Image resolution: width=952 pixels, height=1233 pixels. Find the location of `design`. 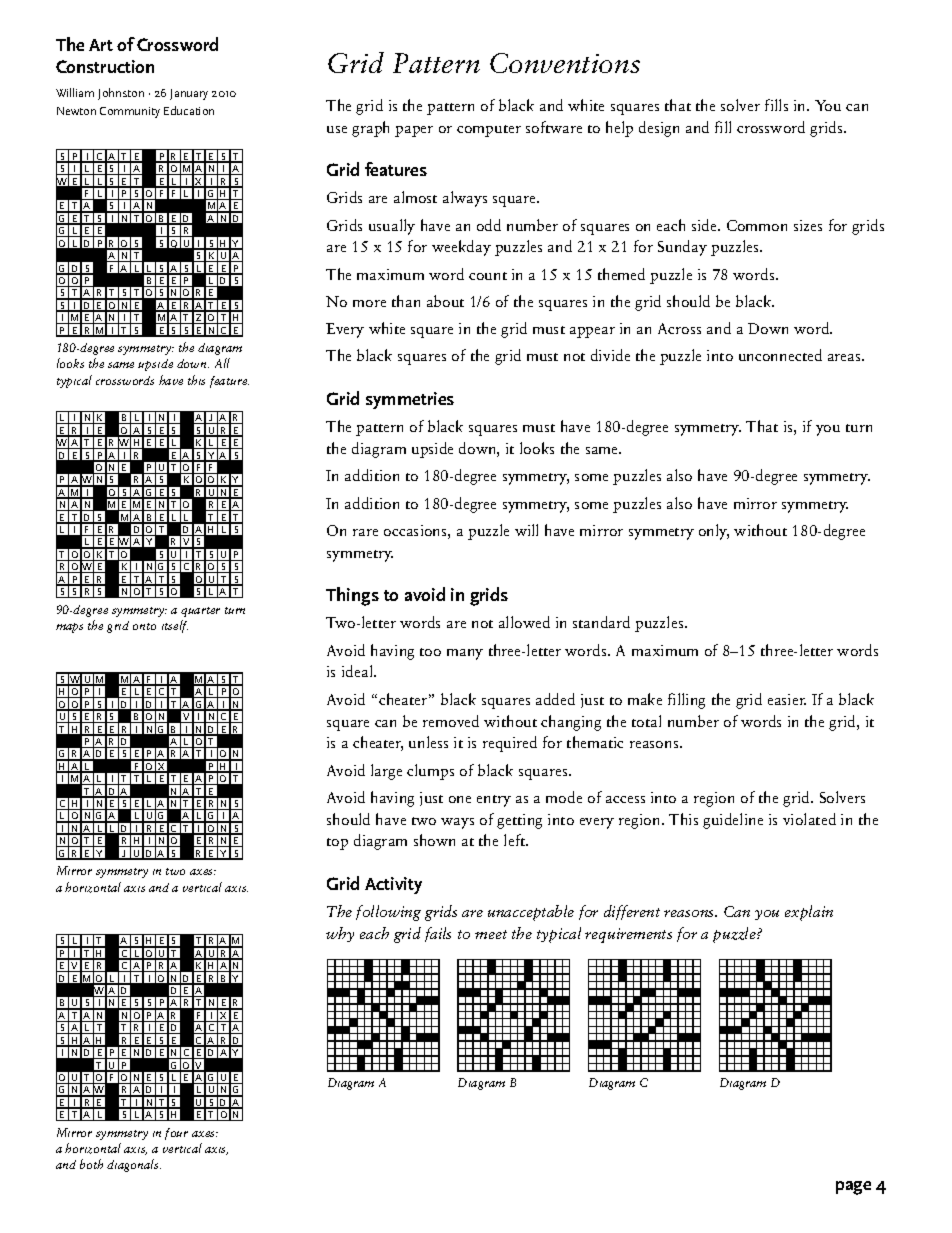

design is located at coordinates (659, 129).
